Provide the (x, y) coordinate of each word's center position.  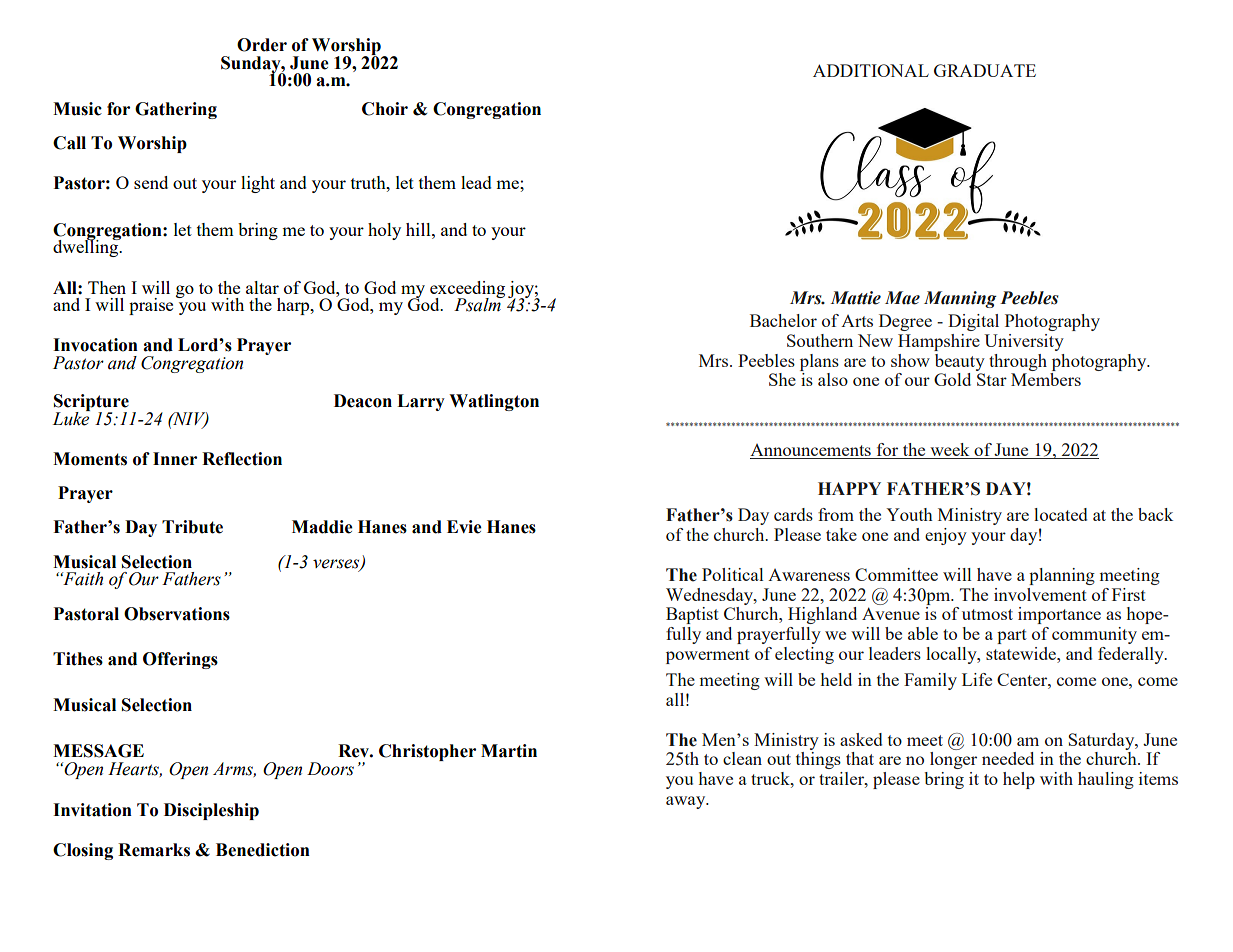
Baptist (692, 615)
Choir (385, 109)
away (687, 802)
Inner (175, 459)
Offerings (180, 660)
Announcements (811, 451)
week (950, 451)
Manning (960, 299)
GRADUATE (985, 70)
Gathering (176, 110)
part (1012, 636)
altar (262, 287)
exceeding (467, 290)
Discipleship (211, 811)
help (1019, 780)
